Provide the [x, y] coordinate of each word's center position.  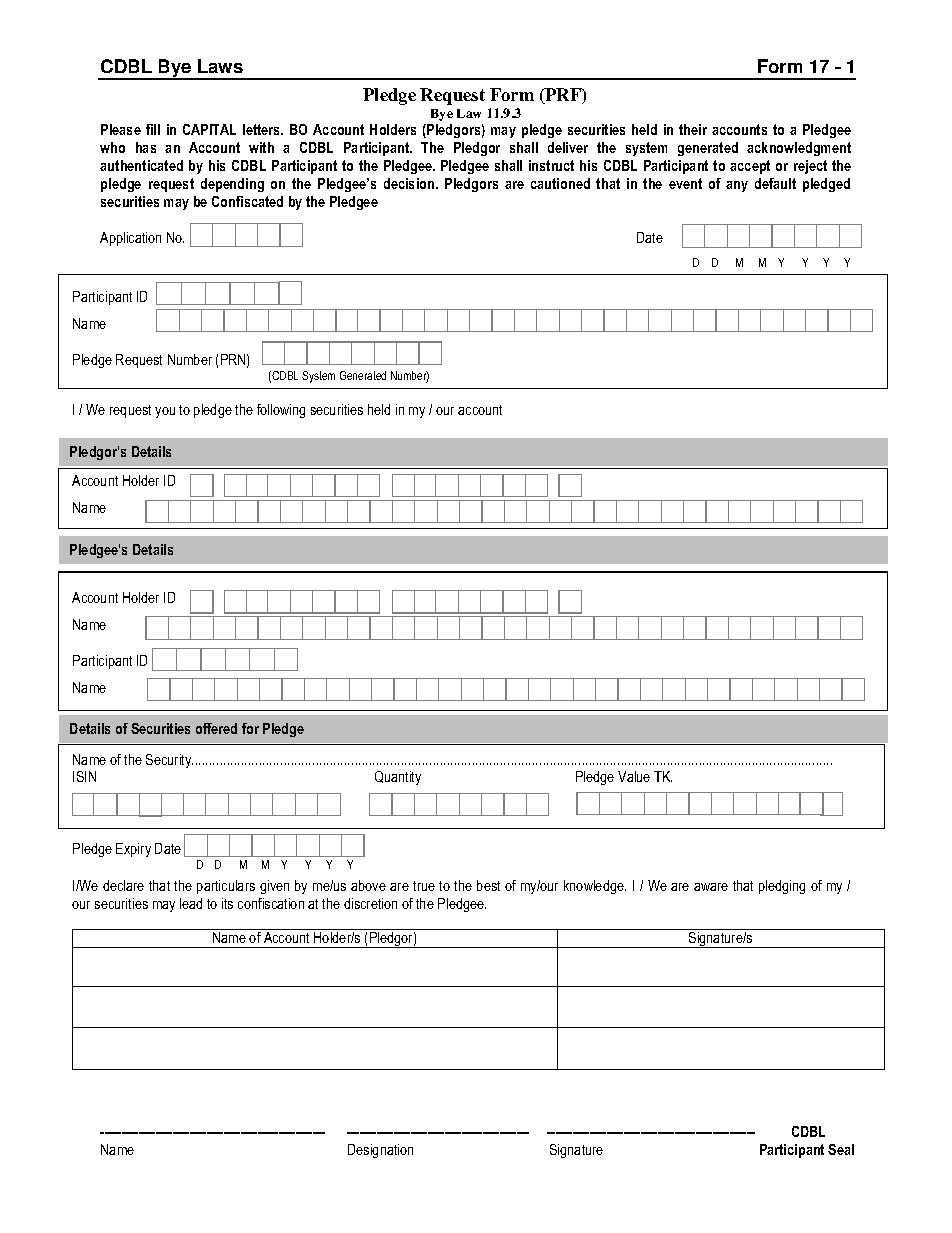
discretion [370, 903]
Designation [380, 1151]
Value [634, 776]
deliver [568, 147]
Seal [841, 1149]
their [693, 129]
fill [153, 129]
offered [216, 728]
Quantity [398, 778]
